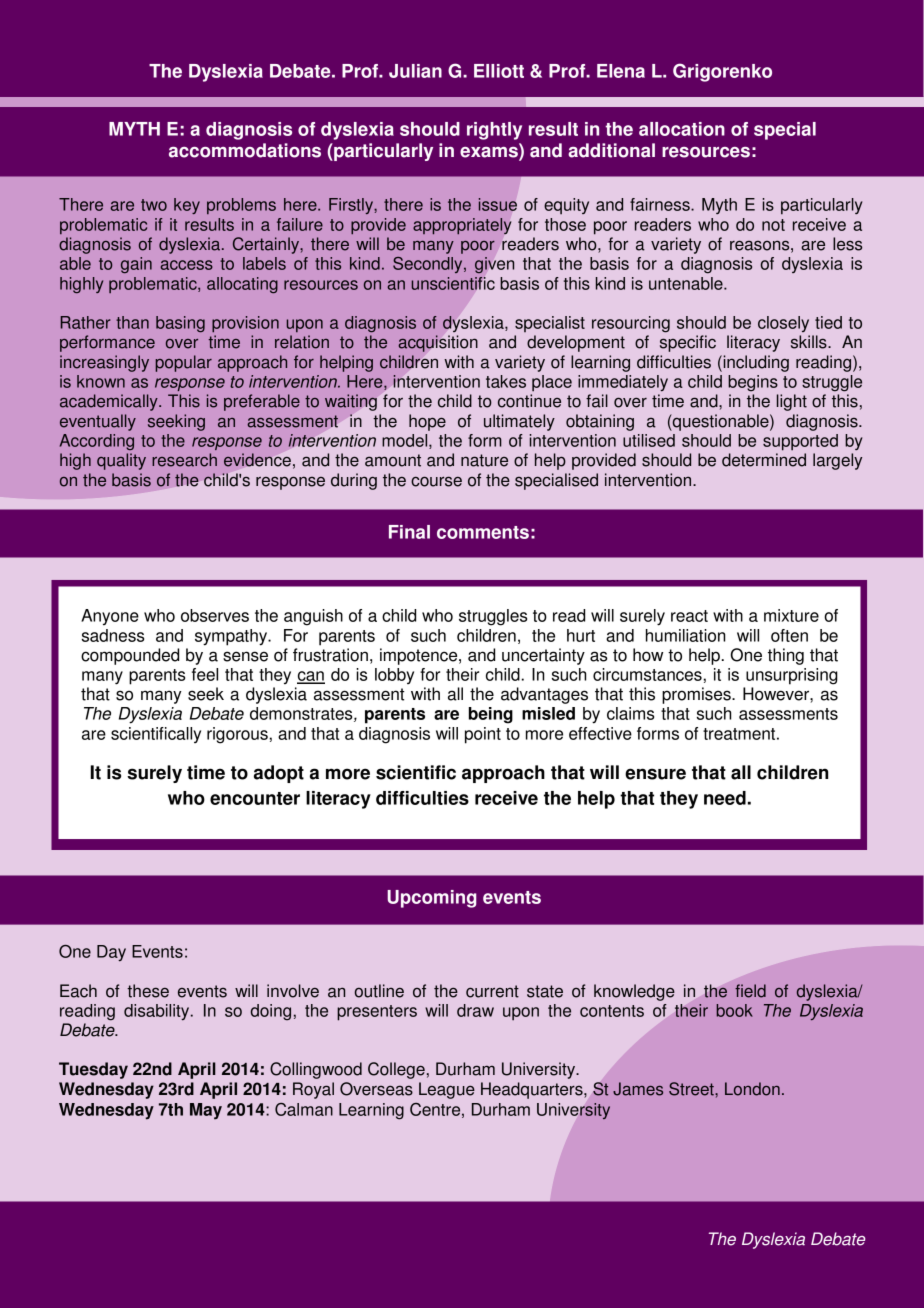  Describe the element at coordinates (245, 150) in the screenshot. I see `accommodations` at that location.
